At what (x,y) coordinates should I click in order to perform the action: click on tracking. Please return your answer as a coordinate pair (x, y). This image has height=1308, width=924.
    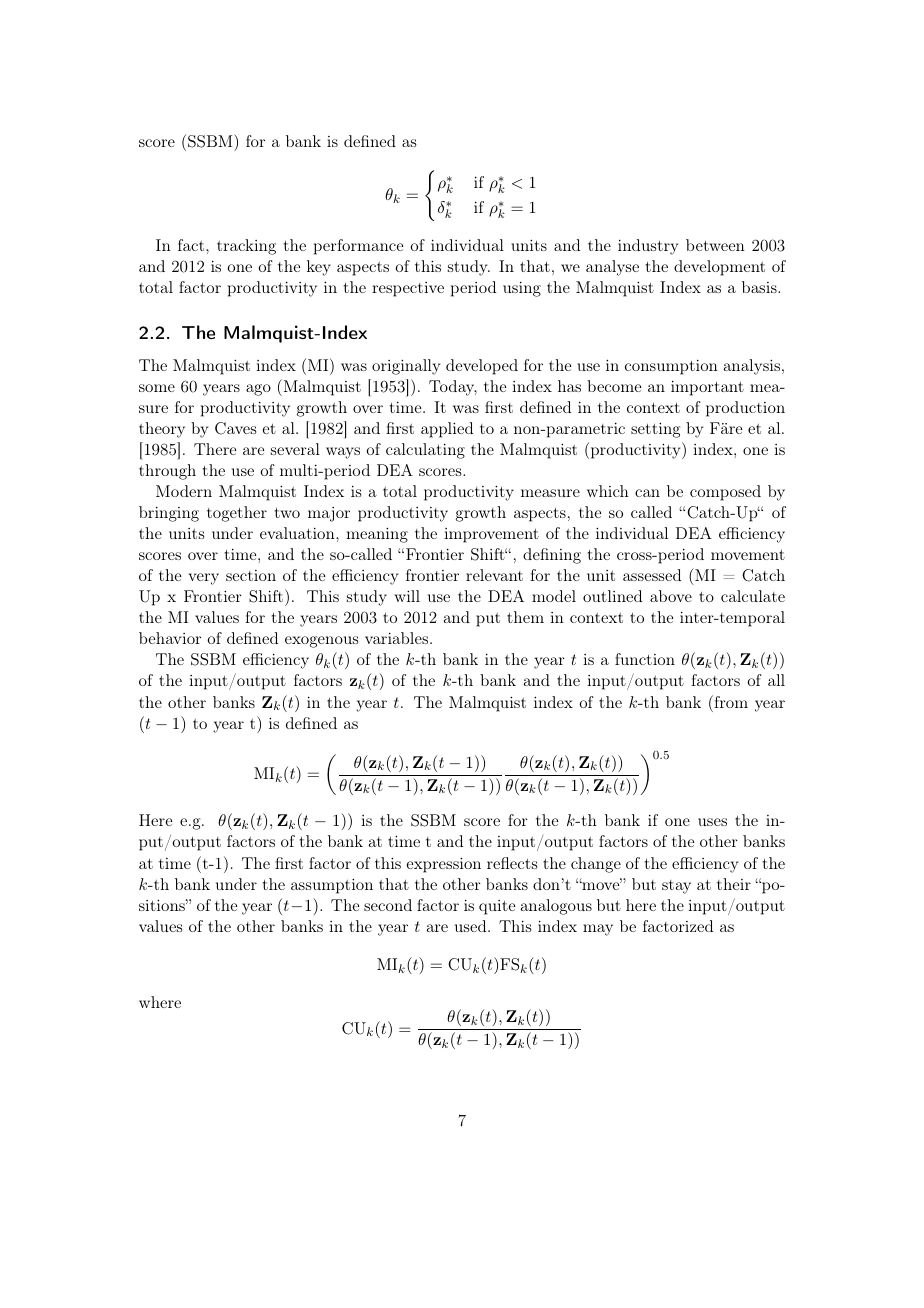
    Looking at the image, I should click on (246, 247).
